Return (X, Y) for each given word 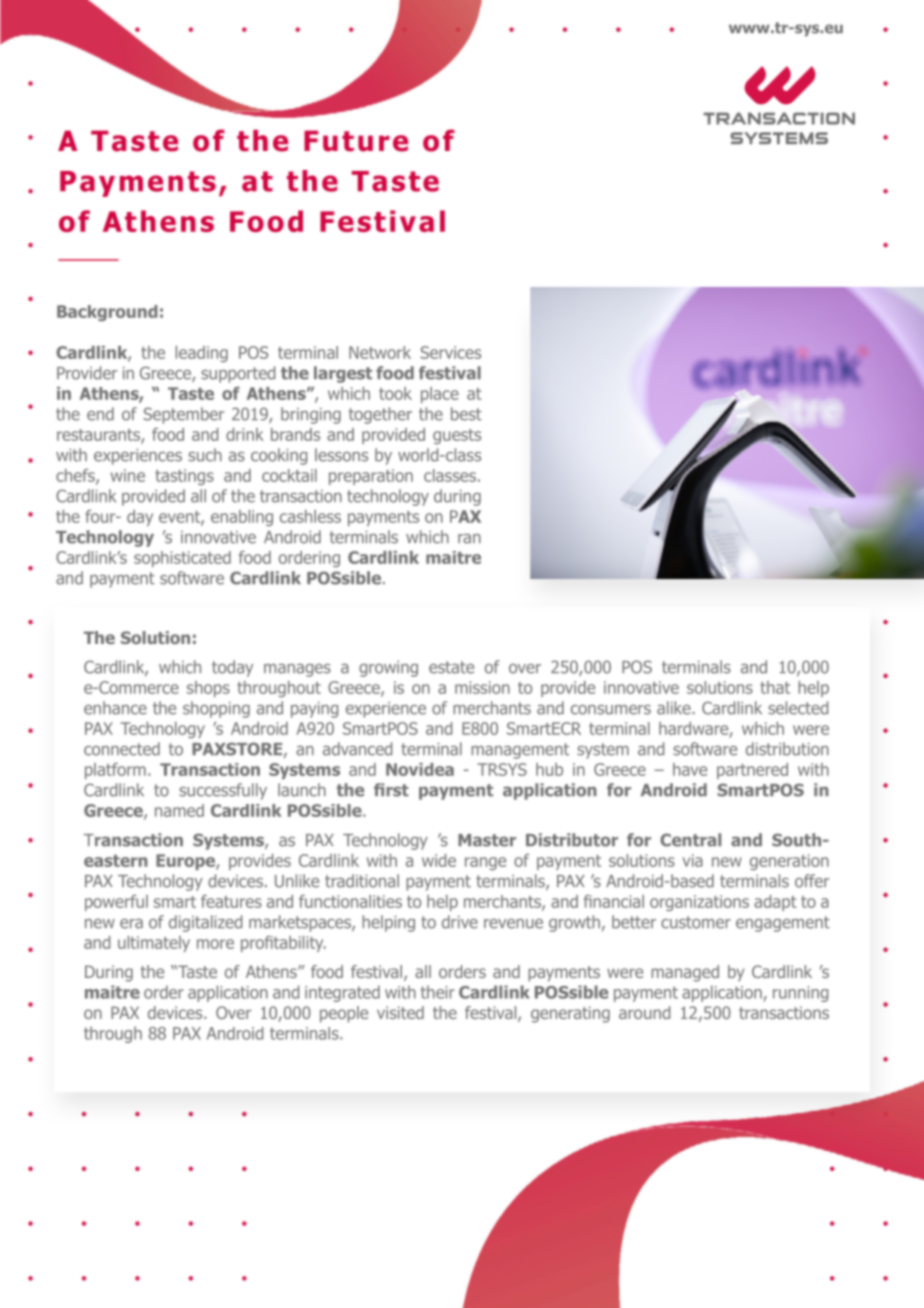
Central (690, 840)
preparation (371, 477)
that (775, 687)
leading (202, 354)
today (232, 668)
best (466, 414)
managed (685, 973)
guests (457, 436)
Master (487, 840)
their (438, 992)
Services (450, 352)
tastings (184, 477)
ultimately (154, 944)
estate (451, 667)
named (179, 810)
